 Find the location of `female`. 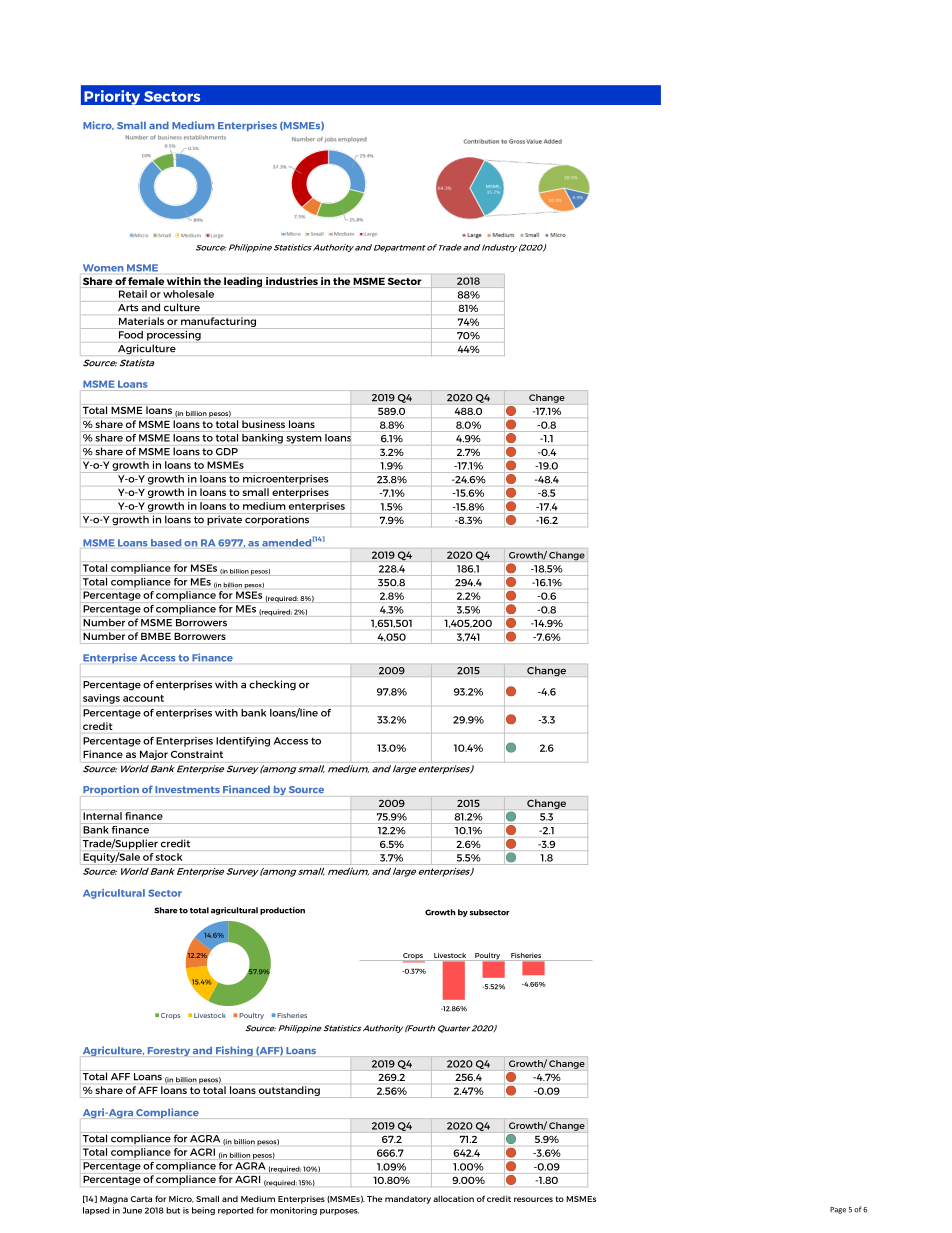

female is located at coordinates (146, 281).
